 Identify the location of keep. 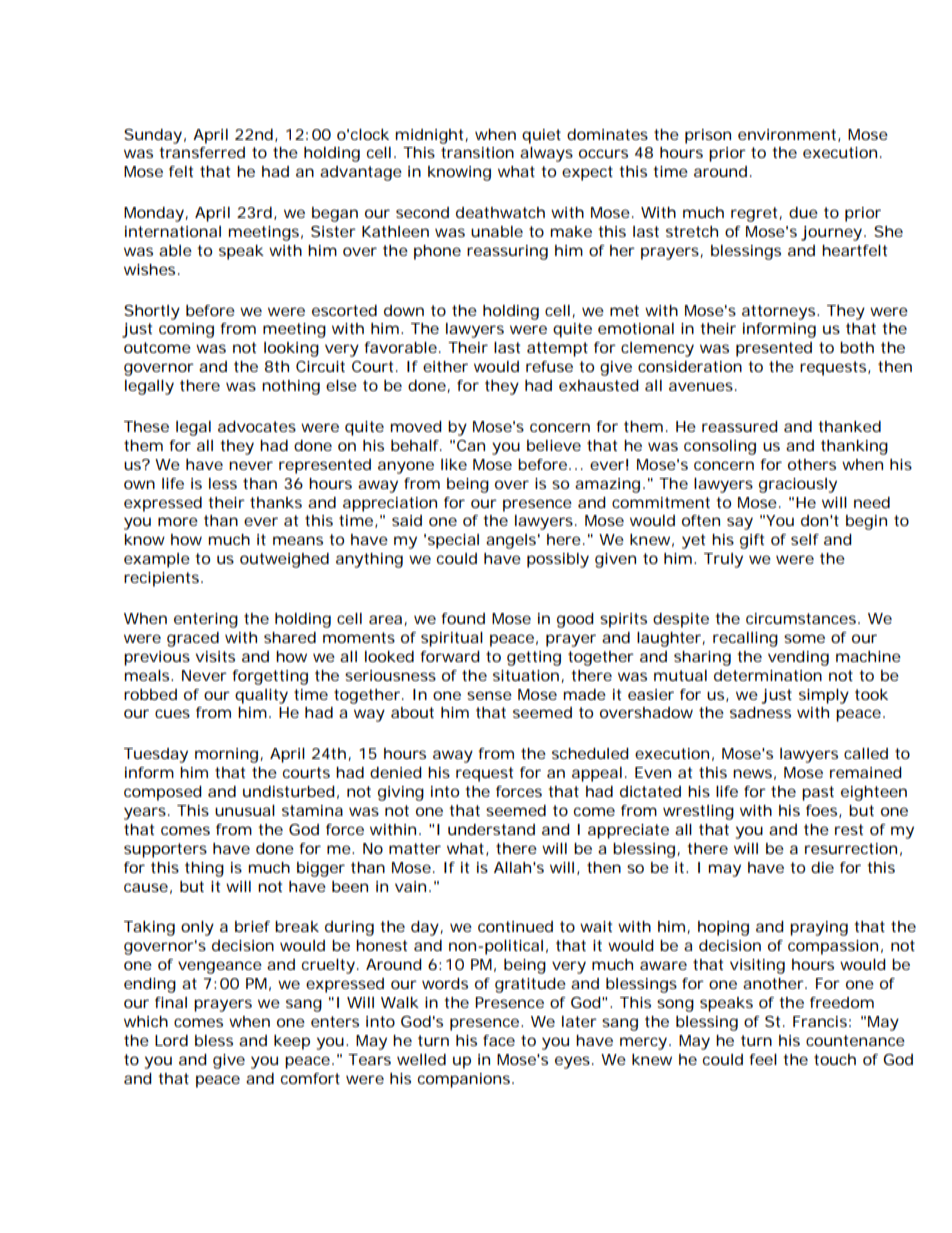
(292, 1042).
